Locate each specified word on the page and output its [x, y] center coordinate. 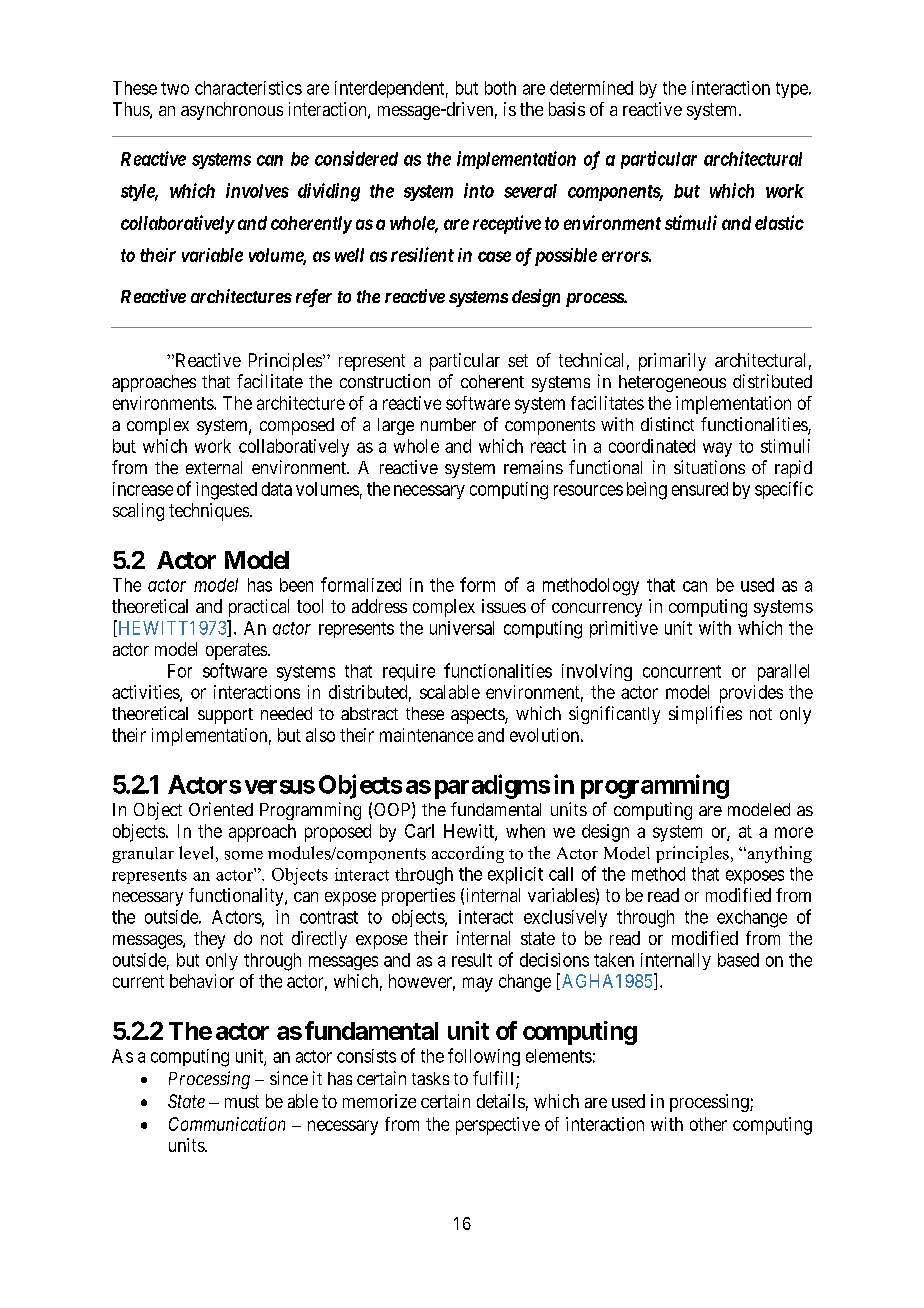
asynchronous [232, 111]
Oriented [221, 809]
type [793, 90]
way [717, 449]
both [500, 88]
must [242, 1101]
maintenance [426, 735]
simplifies [705, 715]
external [214, 467]
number [448, 424]
